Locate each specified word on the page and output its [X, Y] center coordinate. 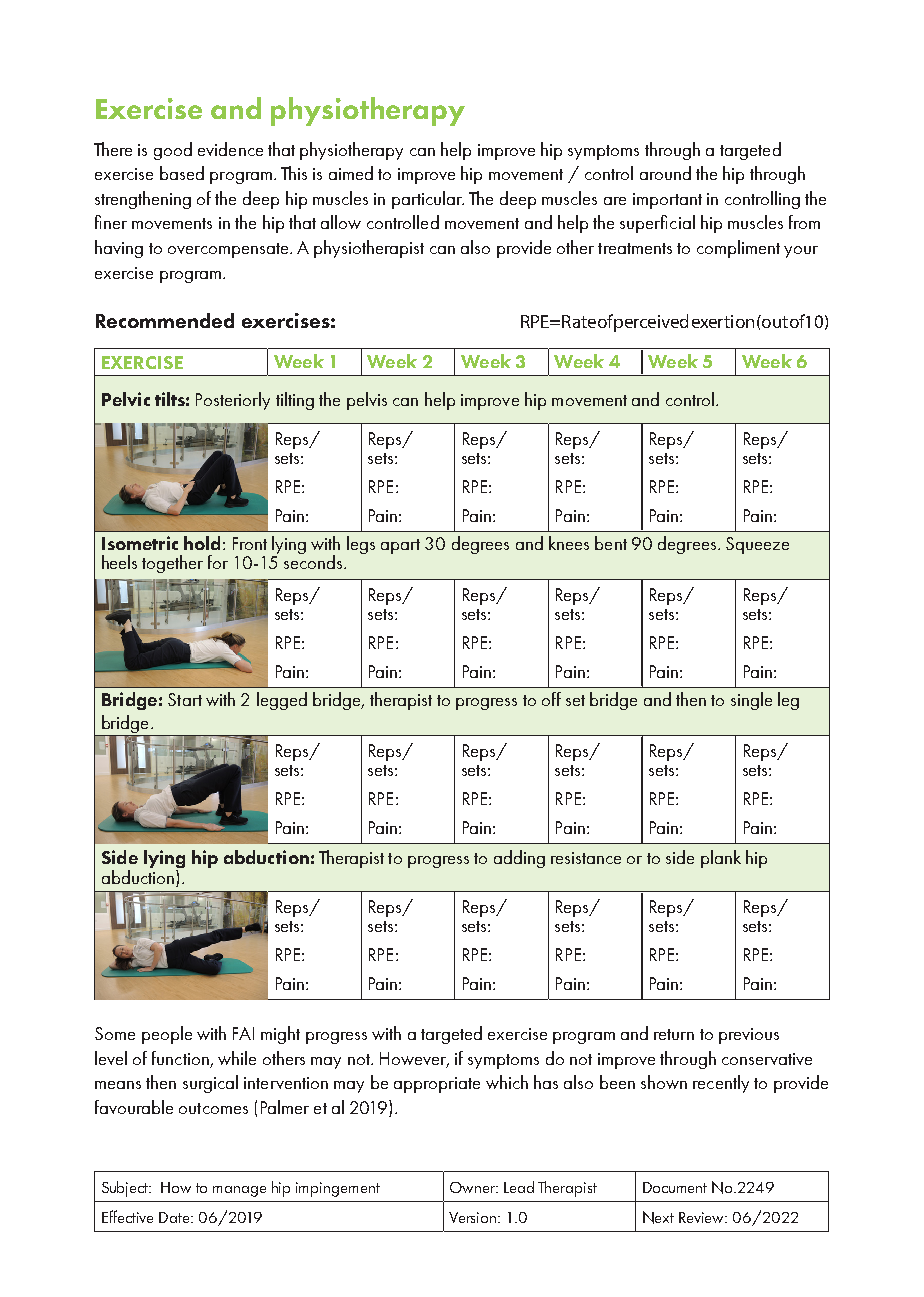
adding [519, 859]
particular [428, 200]
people [167, 1035]
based [182, 173]
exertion [723, 321]
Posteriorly [233, 401]
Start [185, 699]
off [551, 699]
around [665, 173]
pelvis [367, 401]
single [751, 701]
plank [721, 859]
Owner [474, 1187]
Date [176, 1217]
